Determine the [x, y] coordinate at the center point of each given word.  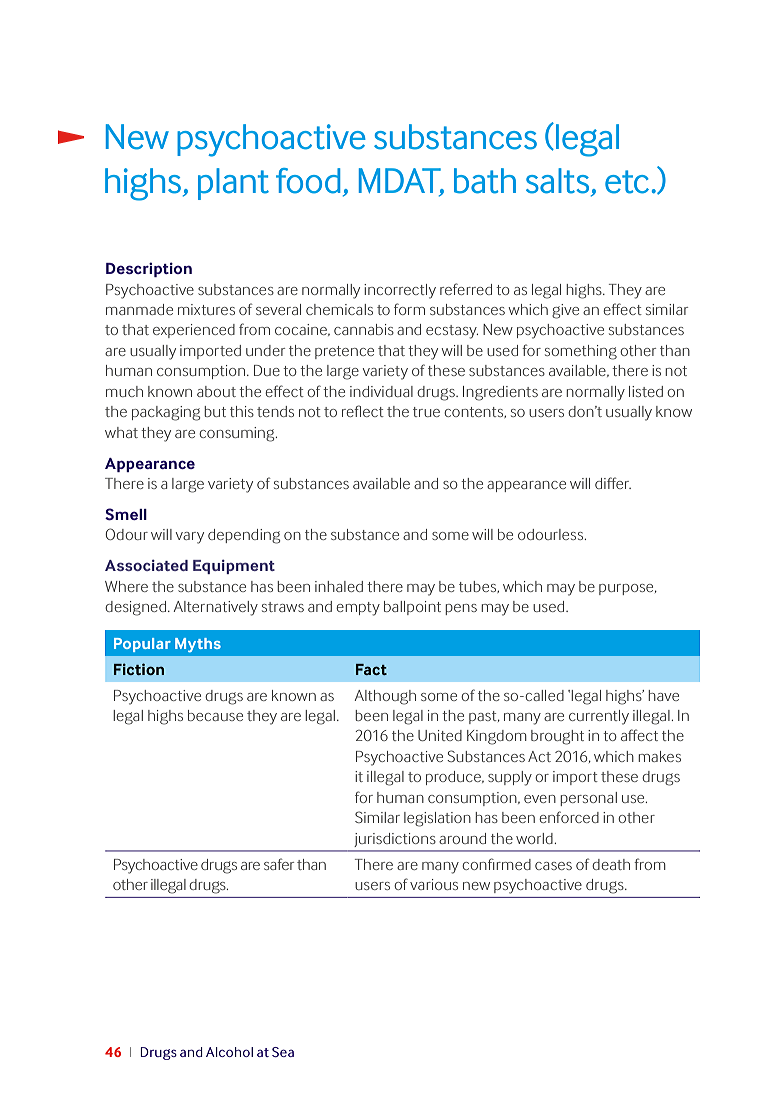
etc [627, 182]
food [308, 181]
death [611, 864]
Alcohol [229, 1052]
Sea [283, 1052]
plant [233, 184]
